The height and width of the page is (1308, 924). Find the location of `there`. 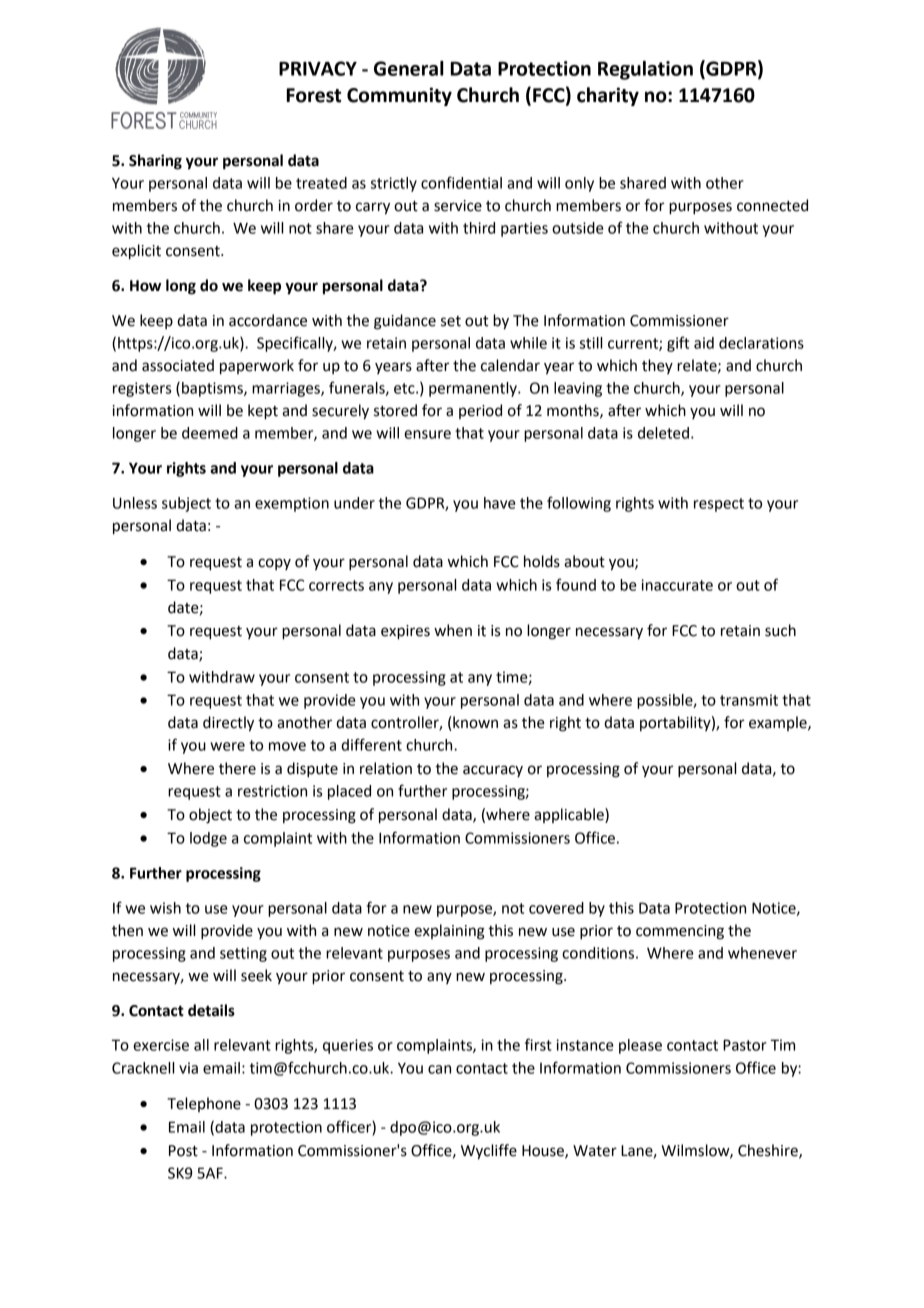

there is located at coordinates (237, 768).
